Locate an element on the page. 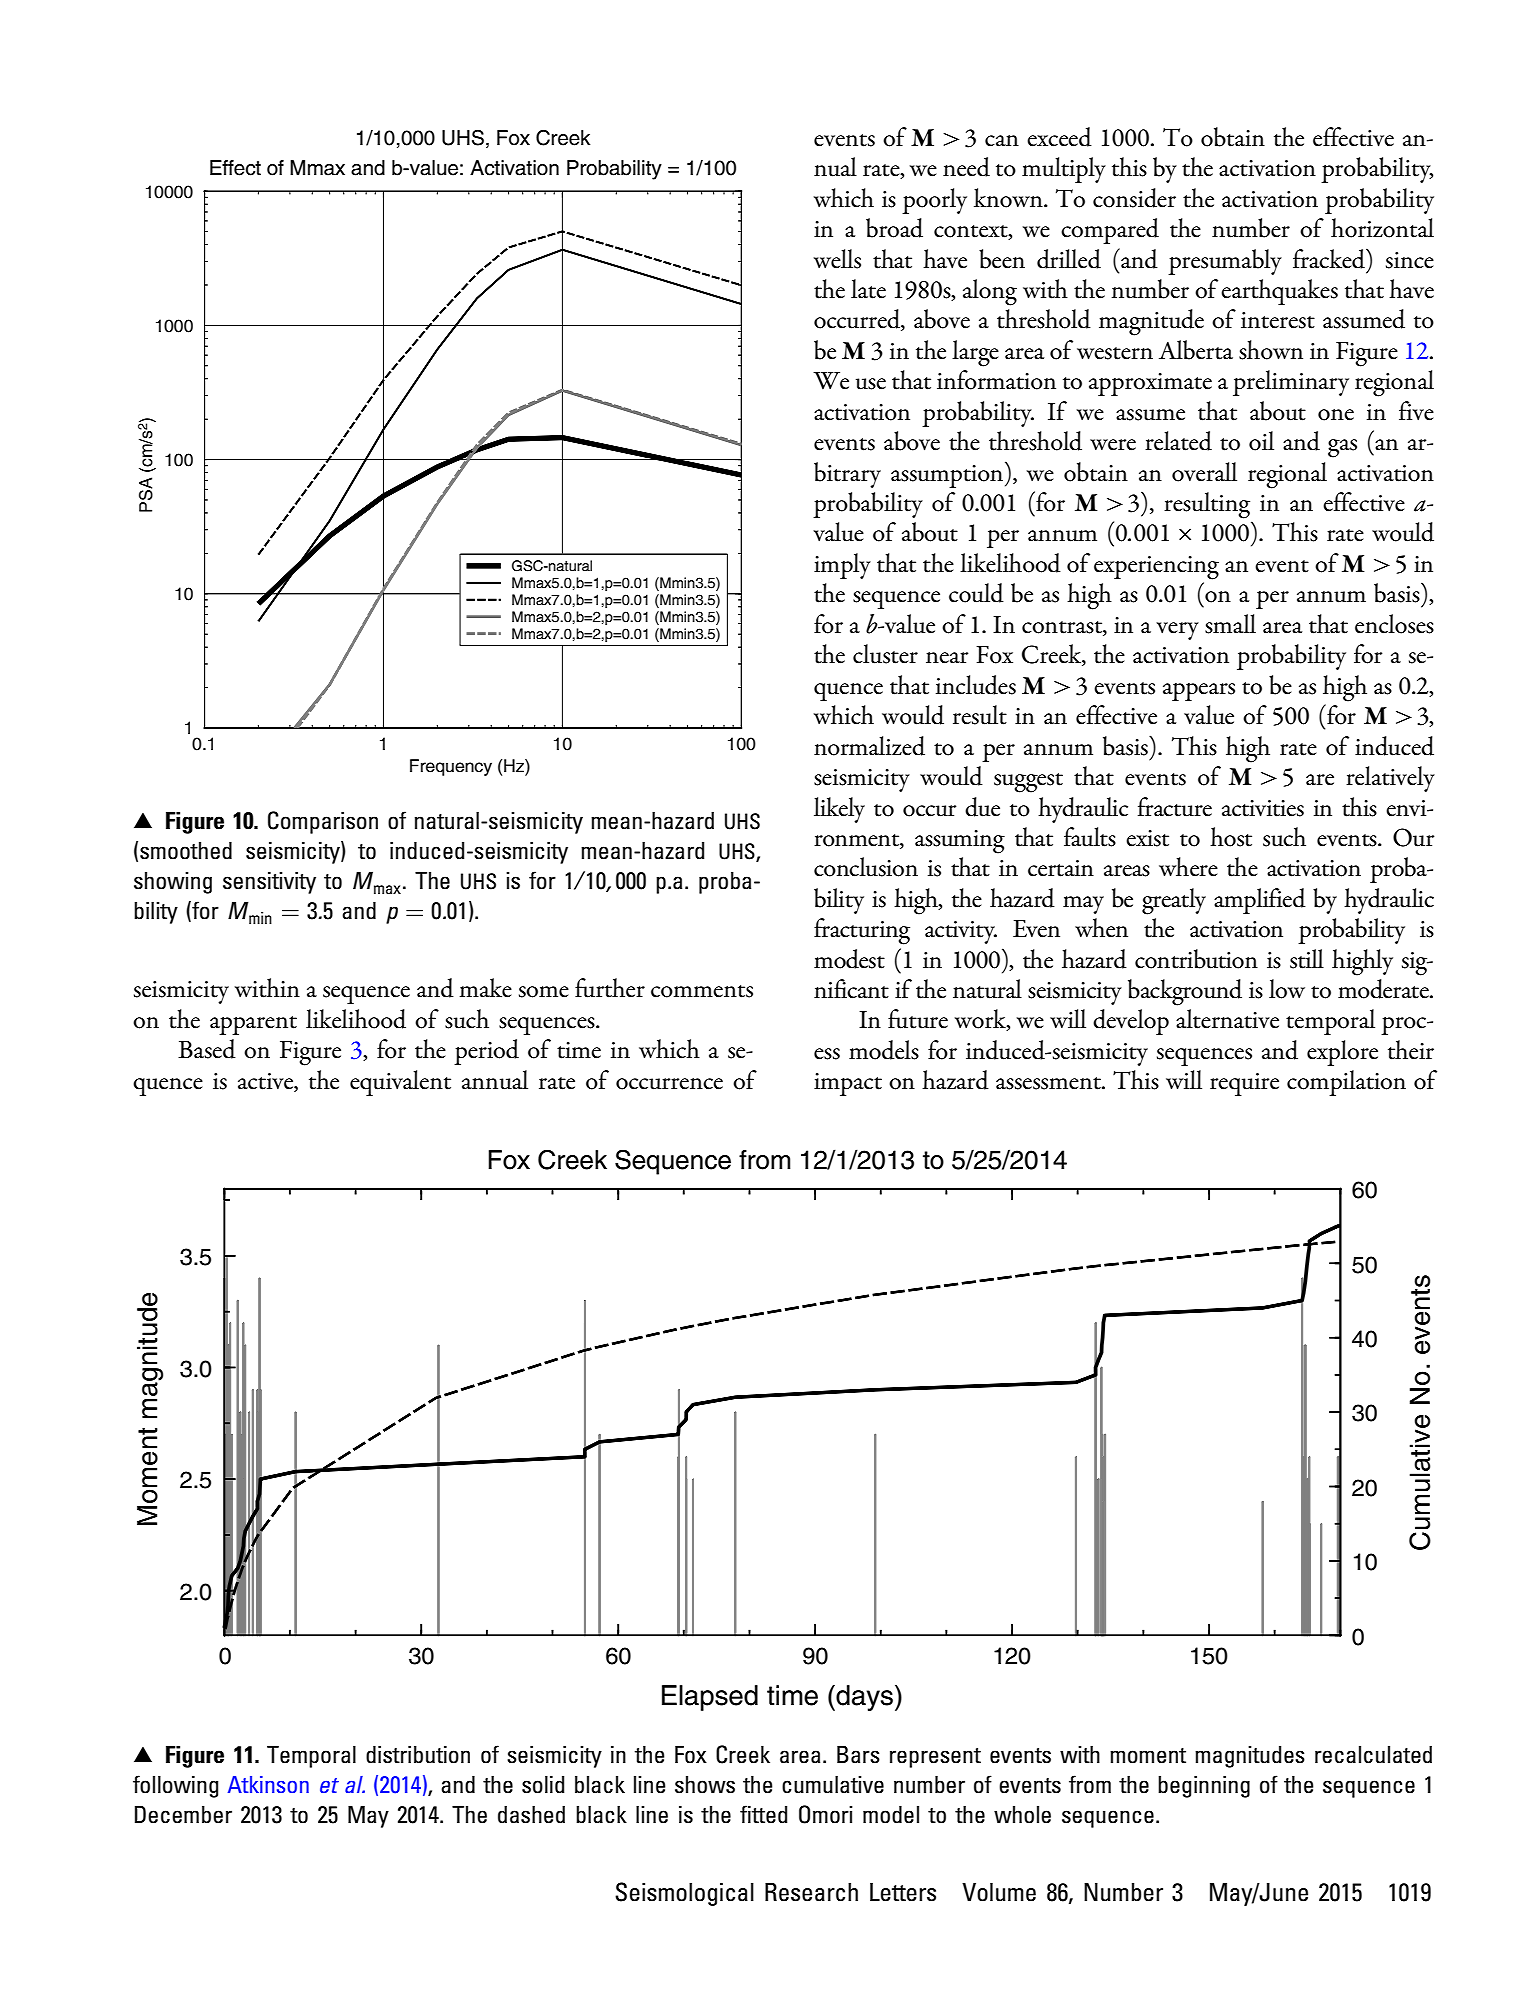 This image has height=1989, width=1537. alternative is located at coordinates (1227, 1019).
